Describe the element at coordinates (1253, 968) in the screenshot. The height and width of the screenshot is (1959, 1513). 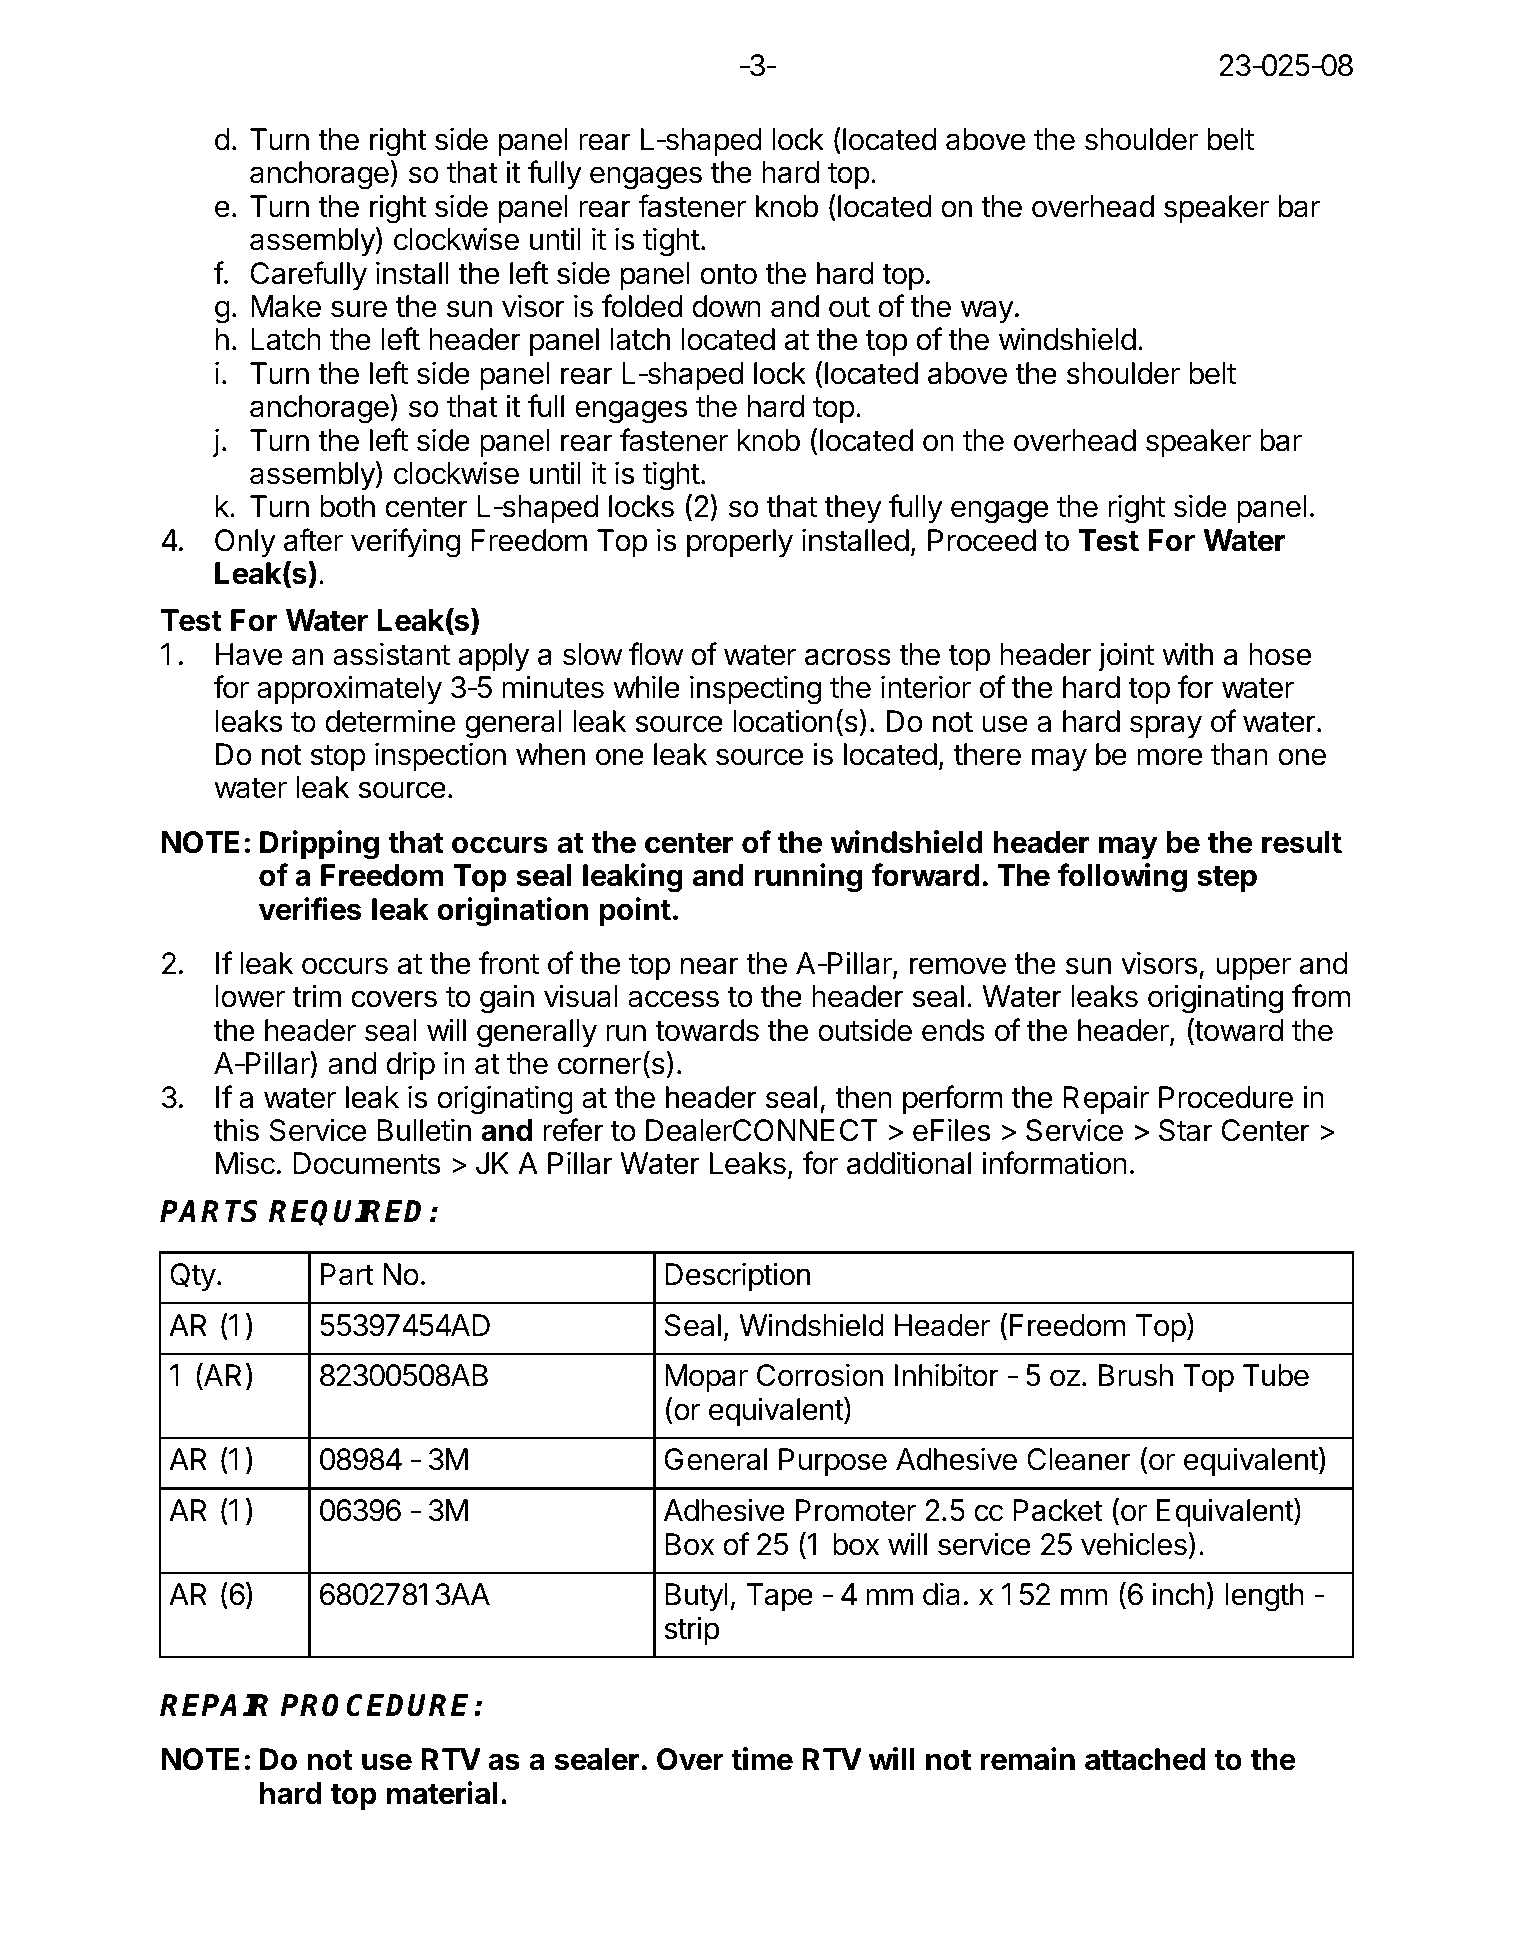
I see `upper` at that location.
